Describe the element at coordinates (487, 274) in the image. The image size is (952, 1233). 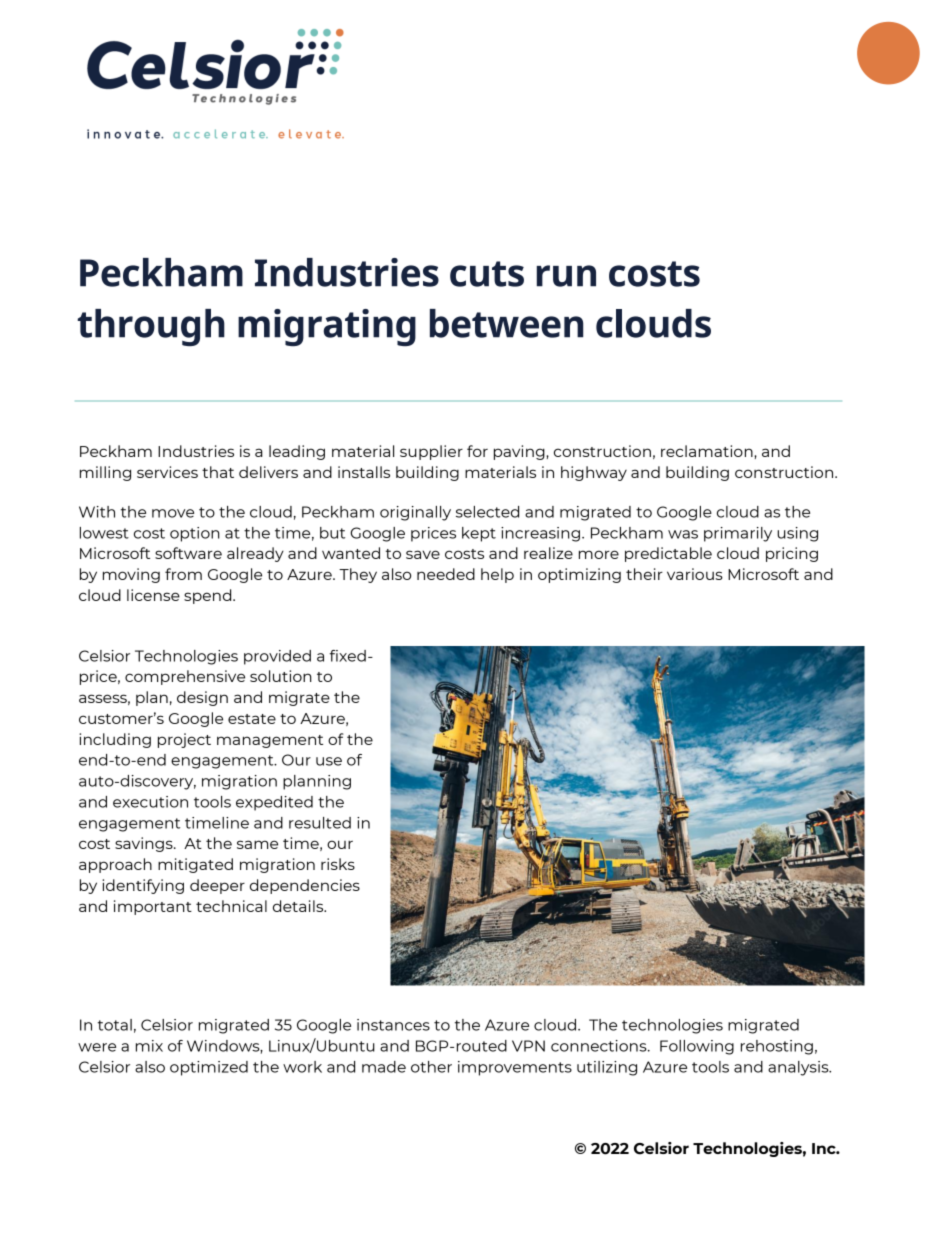
I see `cuts` at that location.
